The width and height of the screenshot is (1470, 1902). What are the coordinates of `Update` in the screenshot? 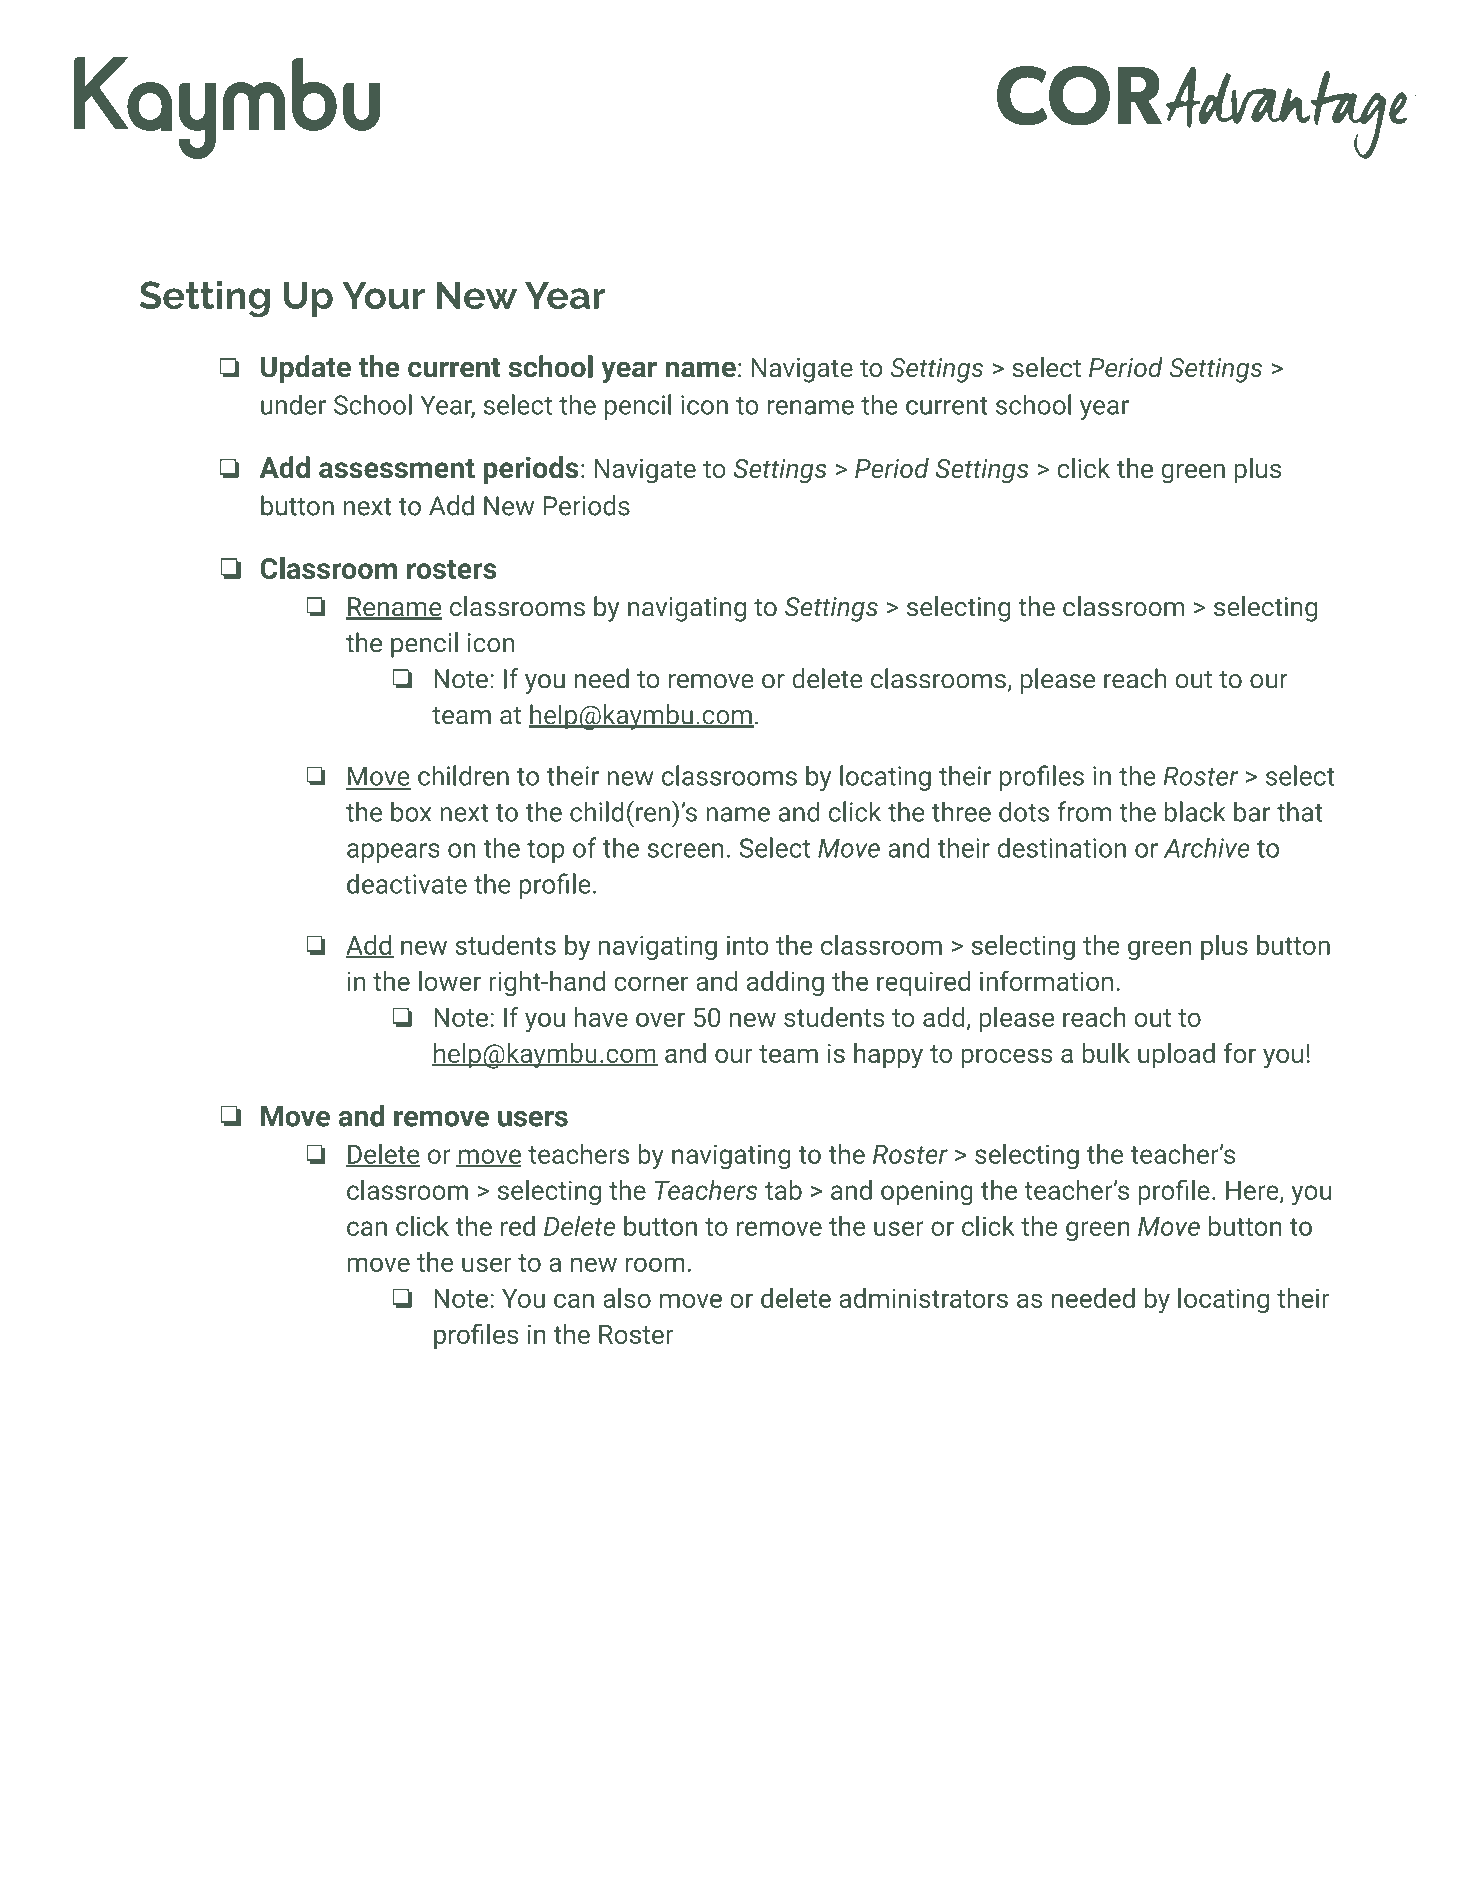 It's located at (306, 369).
